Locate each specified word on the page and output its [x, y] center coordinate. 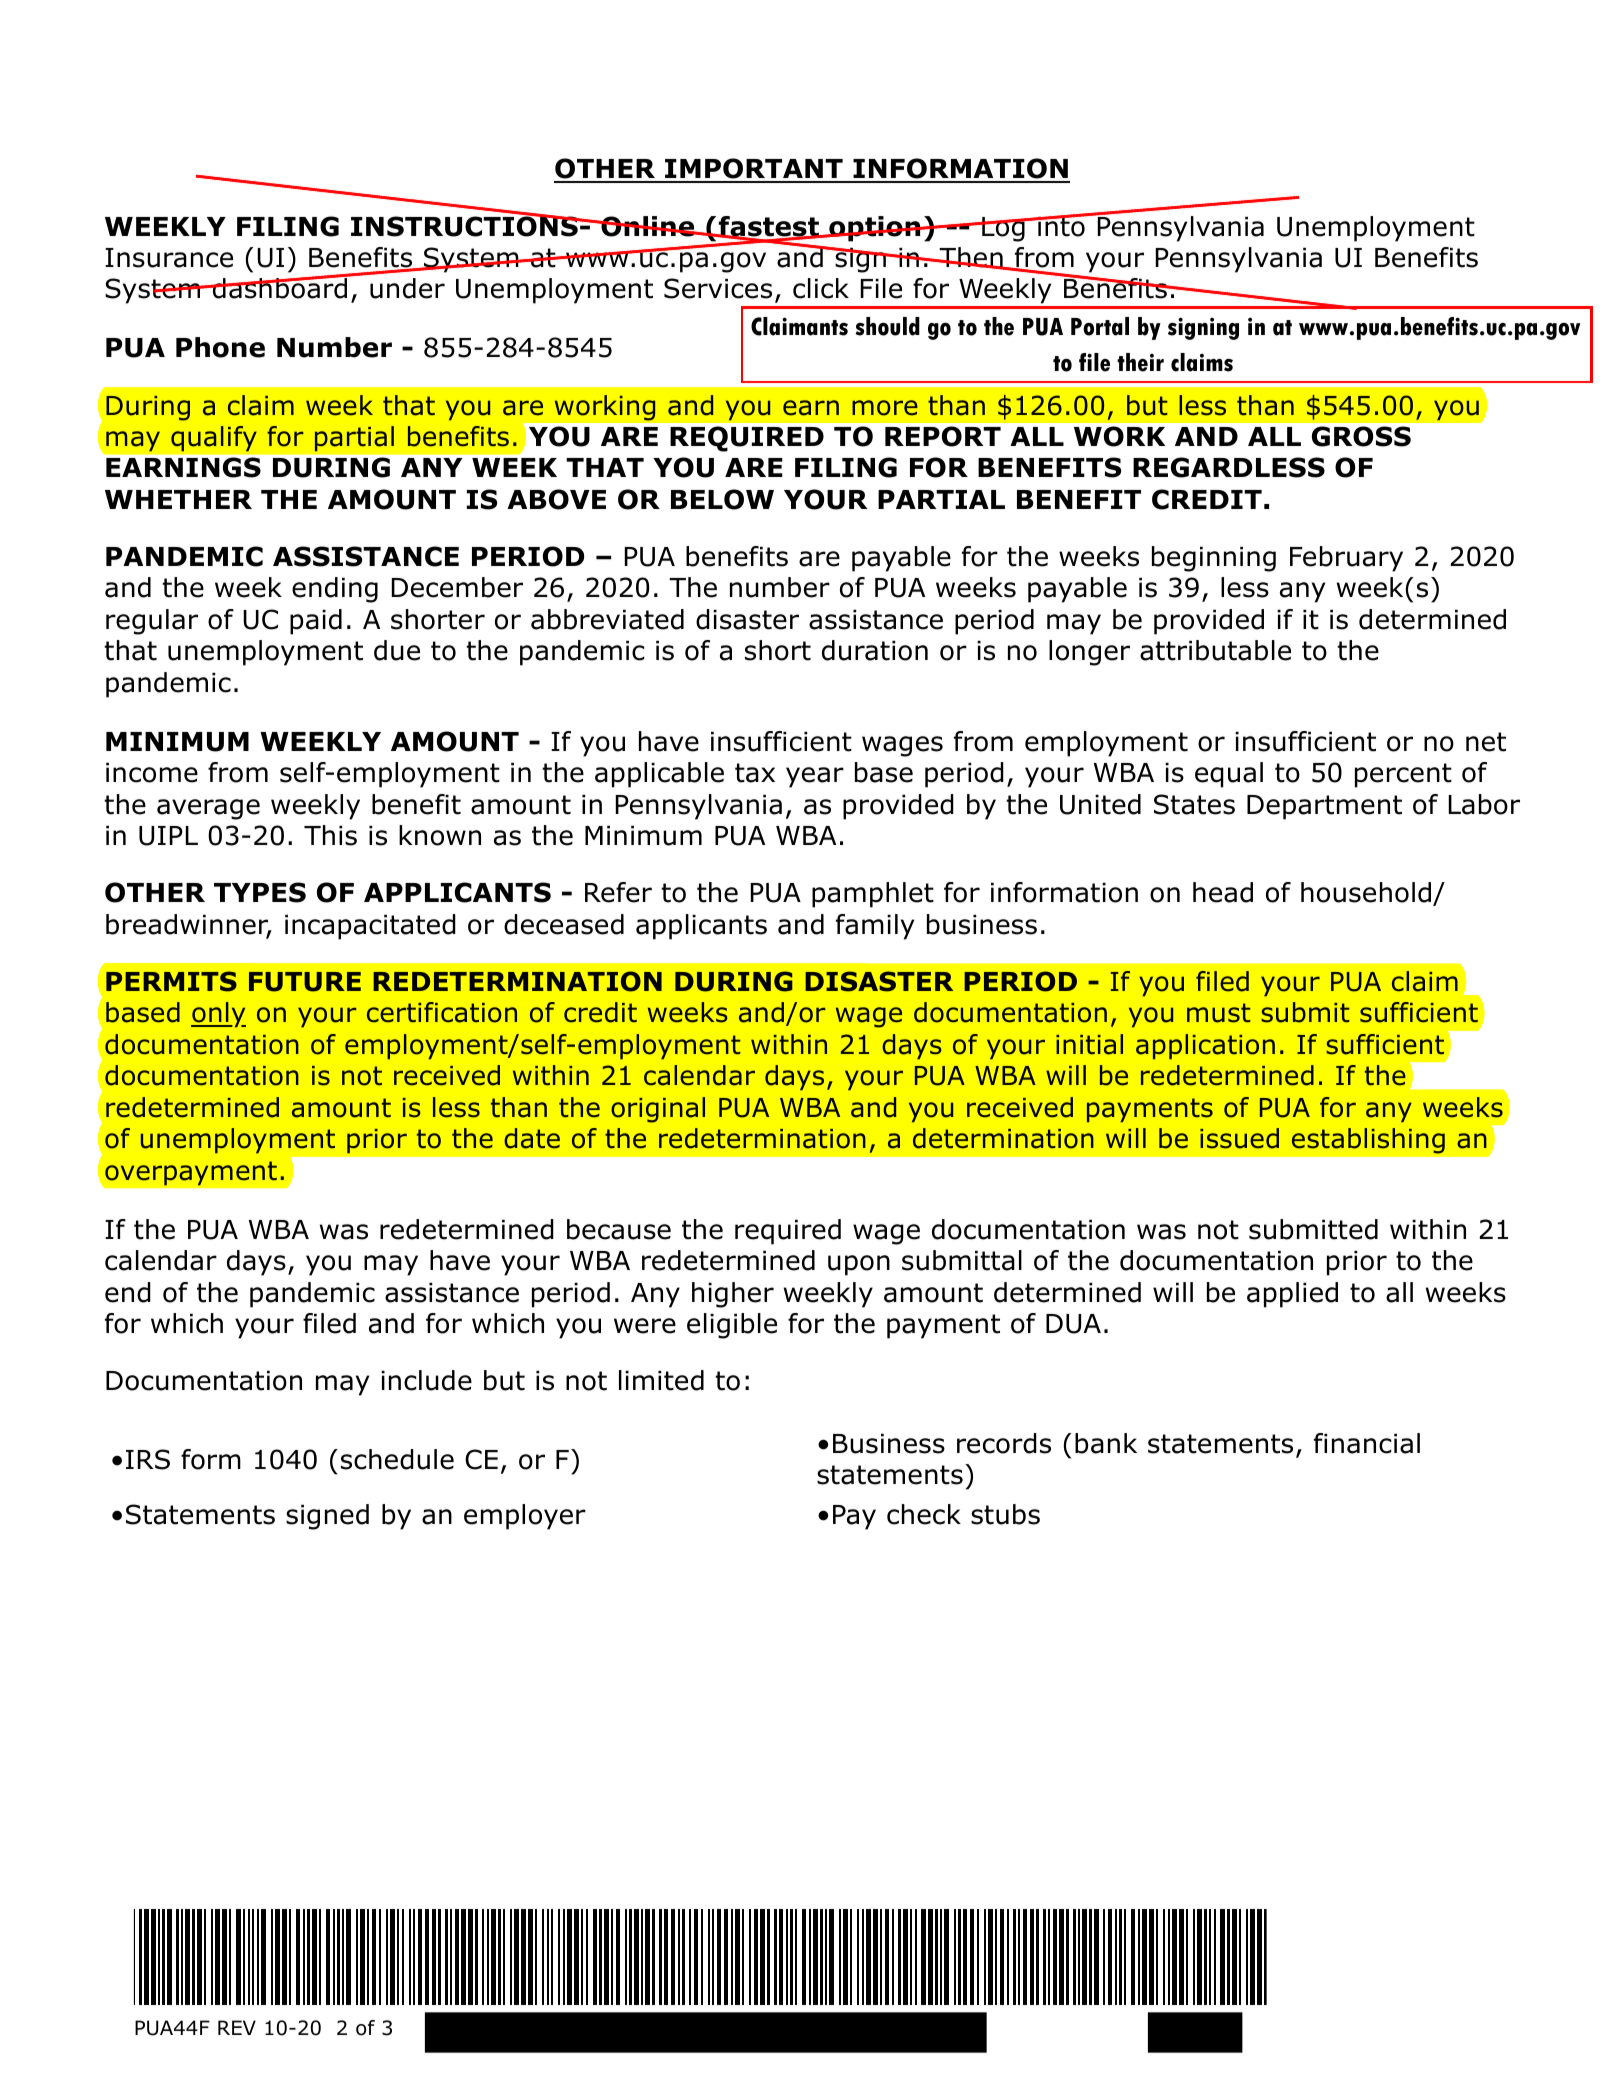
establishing [1368, 1141]
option [875, 229]
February [1346, 559]
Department [1324, 807]
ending [335, 590]
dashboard [280, 287]
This [330, 835]
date [532, 1138]
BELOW [722, 499]
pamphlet [873, 895]
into [1061, 225]
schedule [397, 1459]
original [658, 1110]
